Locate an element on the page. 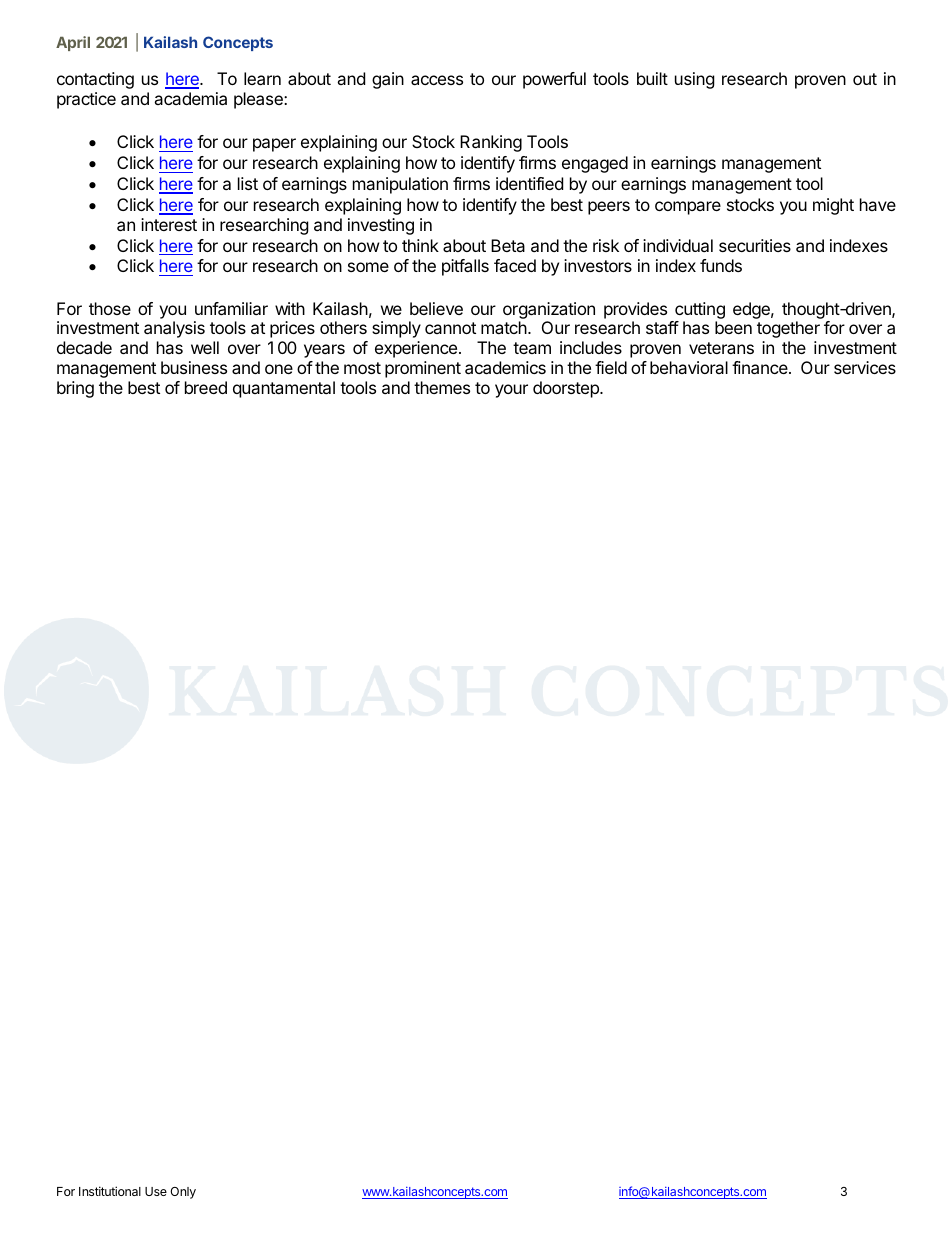  Only is located at coordinates (183, 1193).
